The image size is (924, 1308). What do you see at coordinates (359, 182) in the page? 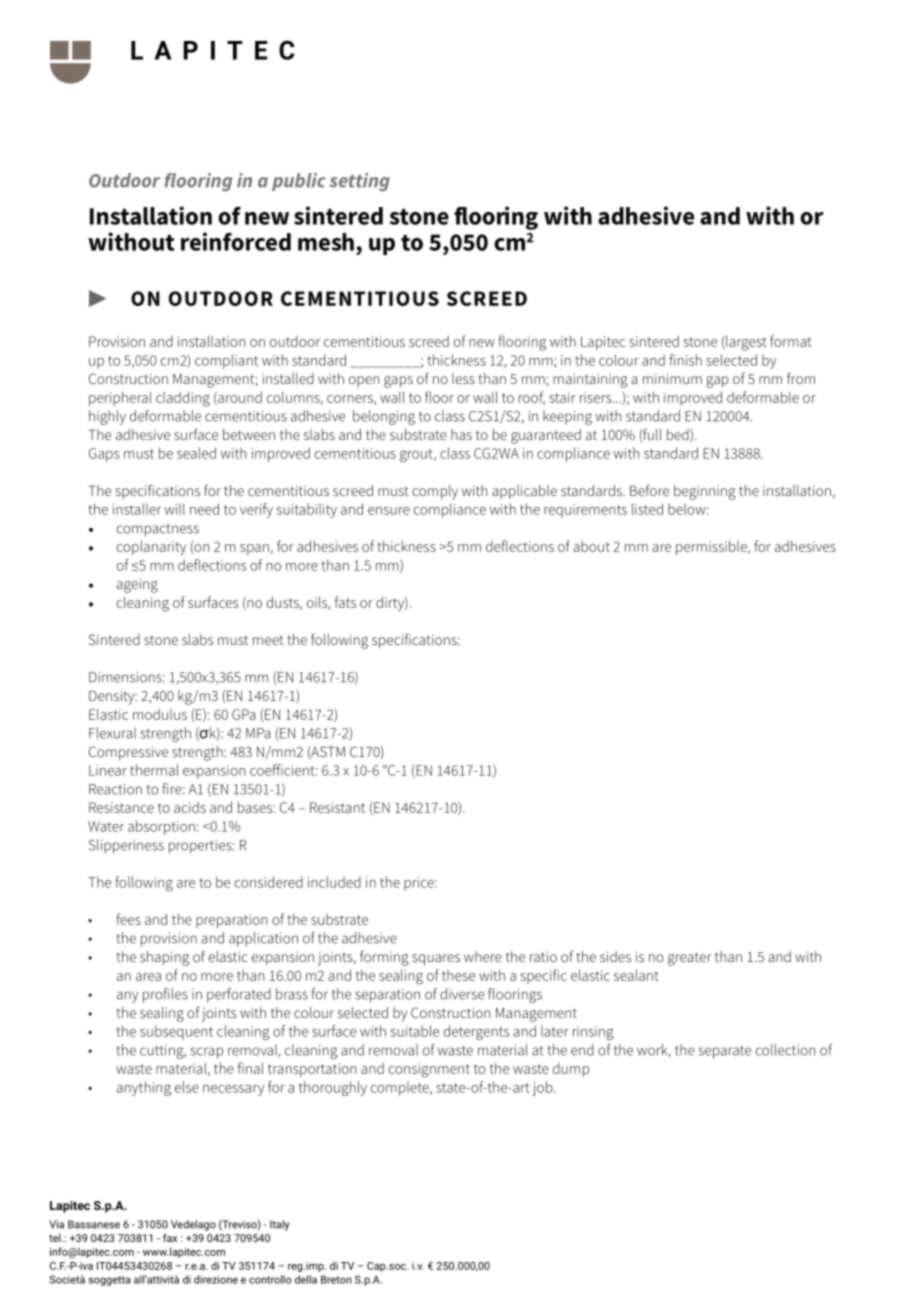
I see `setting` at bounding box center [359, 182].
